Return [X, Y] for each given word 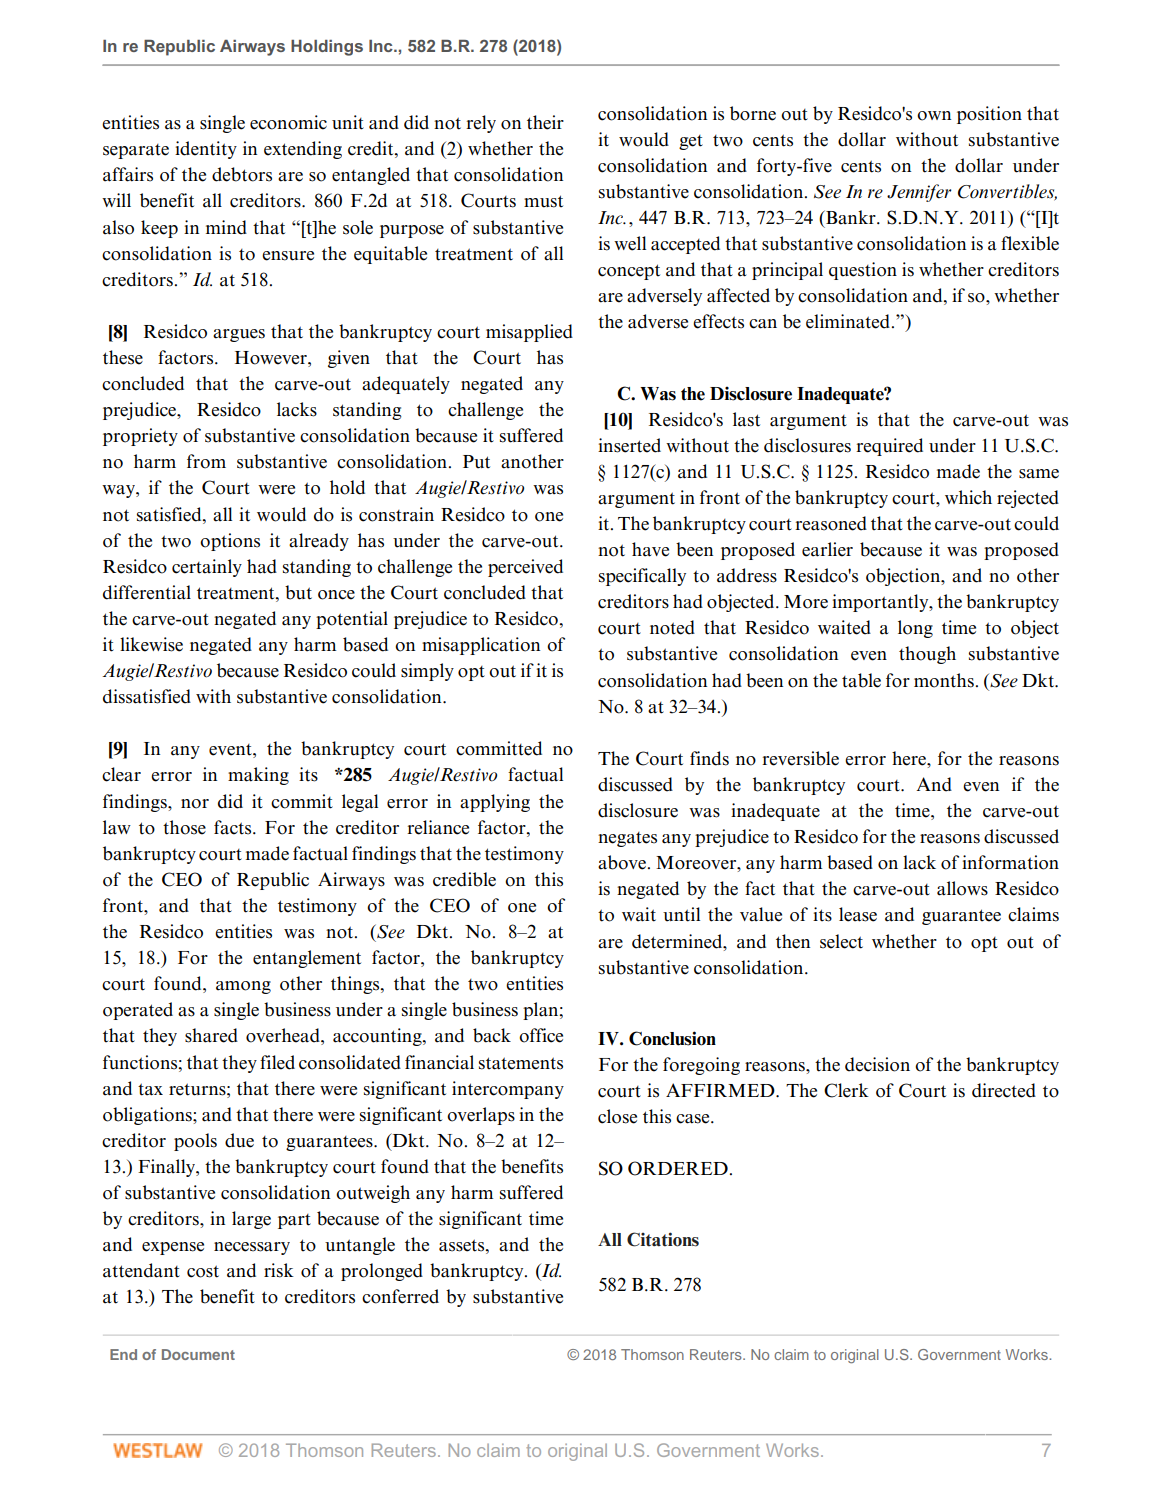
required [889, 447]
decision [877, 1064]
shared [211, 1035]
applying [495, 803]
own [934, 116]
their [545, 122]
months [944, 680]
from [206, 461]
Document [198, 1354]
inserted [629, 445]
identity [206, 150]
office [541, 1035]
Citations [663, 1239]
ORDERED [678, 1168]
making [258, 776]
